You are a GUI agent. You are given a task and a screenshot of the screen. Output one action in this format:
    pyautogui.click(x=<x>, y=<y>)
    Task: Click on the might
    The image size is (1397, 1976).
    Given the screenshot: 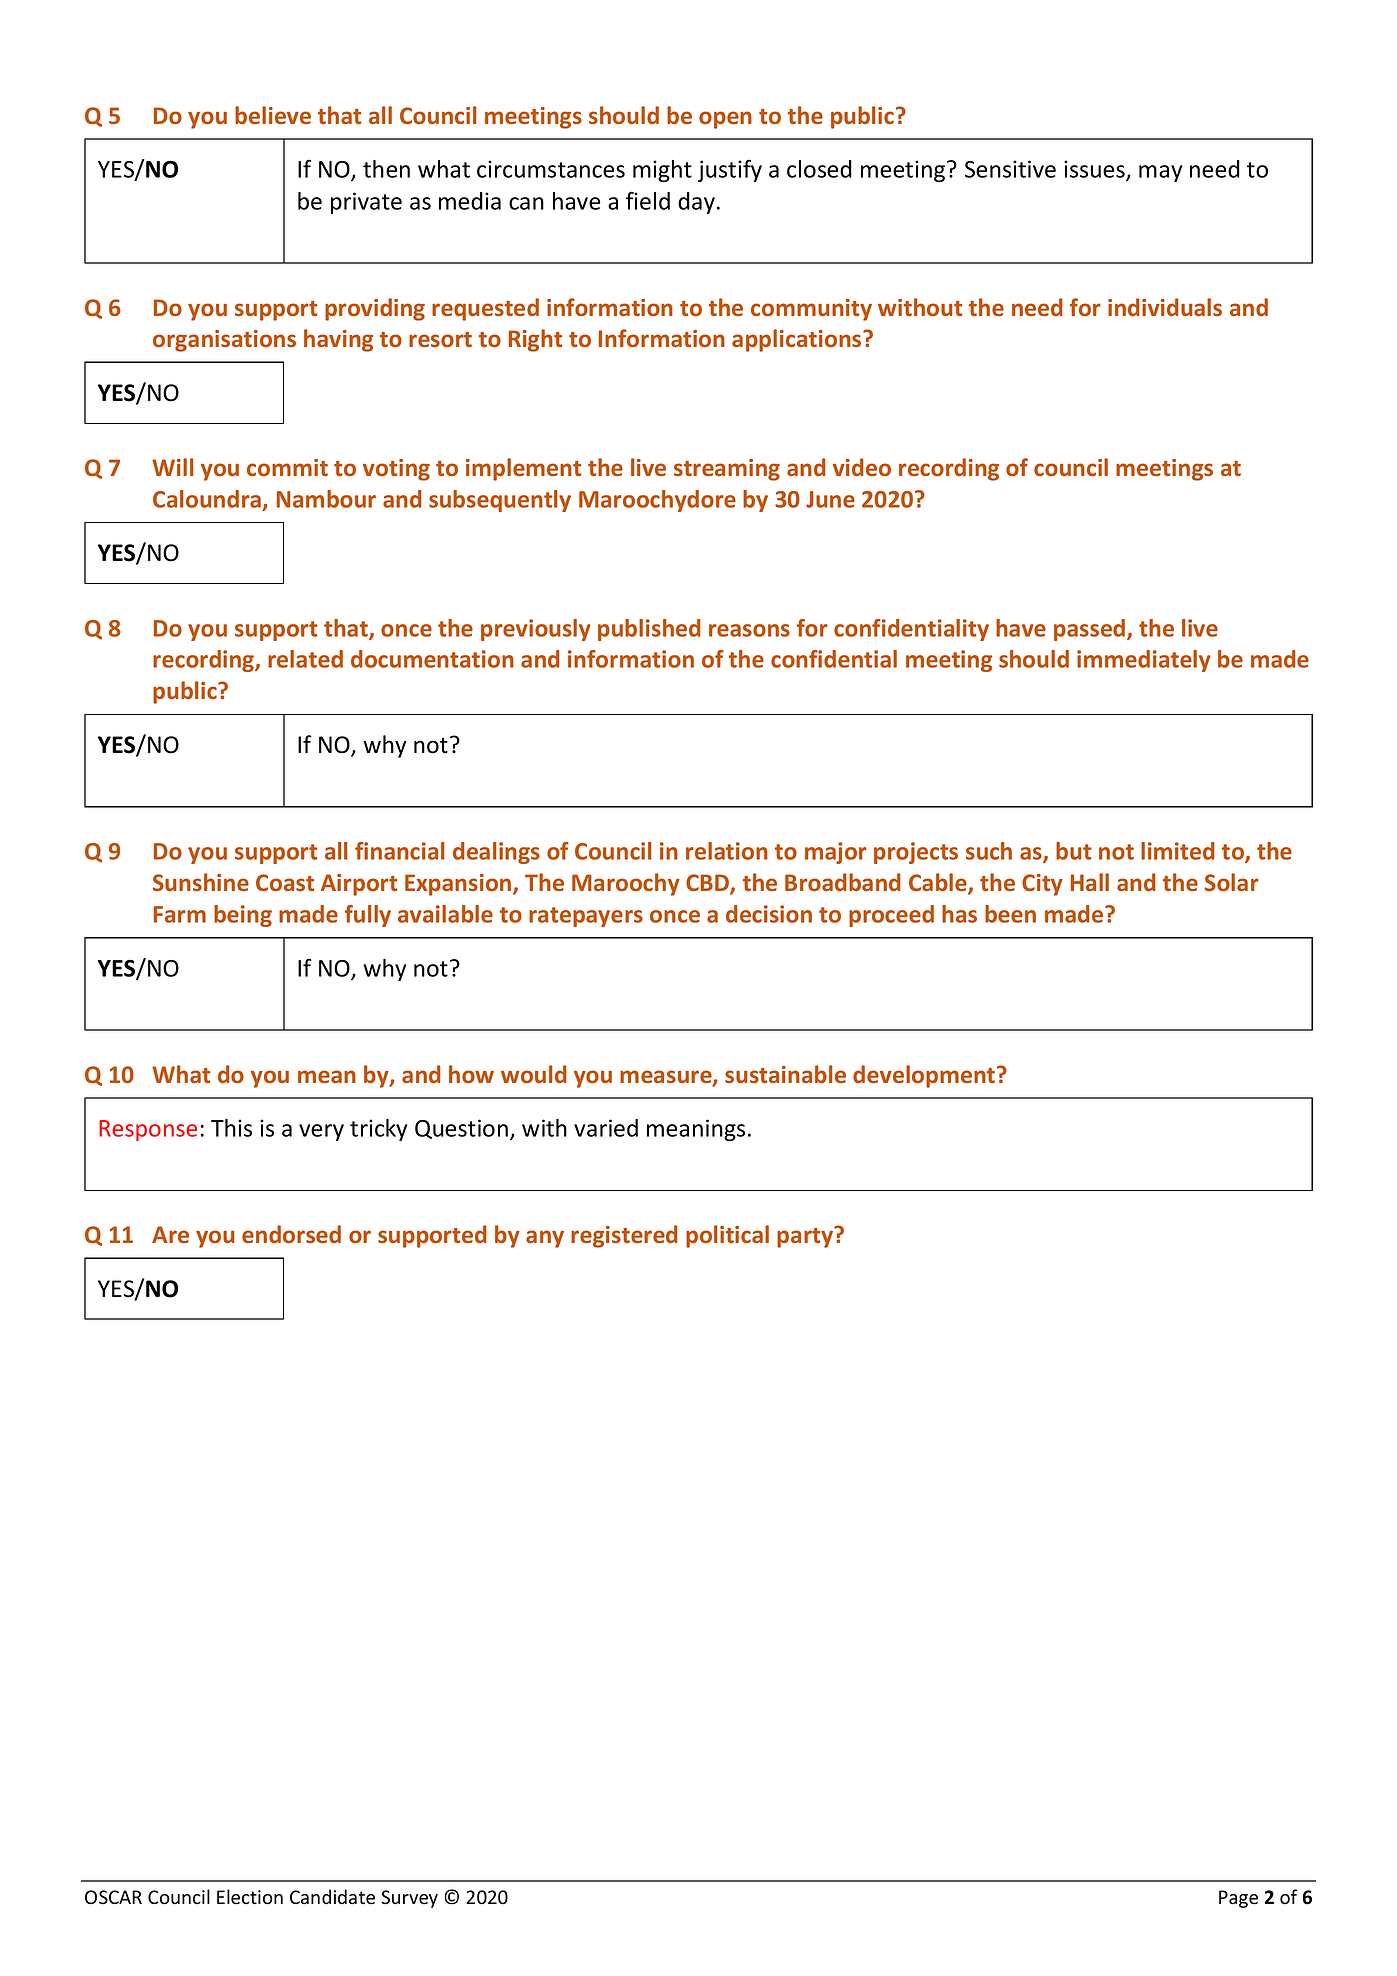 What is the action you would take?
    pyautogui.click(x=662, y=171)
